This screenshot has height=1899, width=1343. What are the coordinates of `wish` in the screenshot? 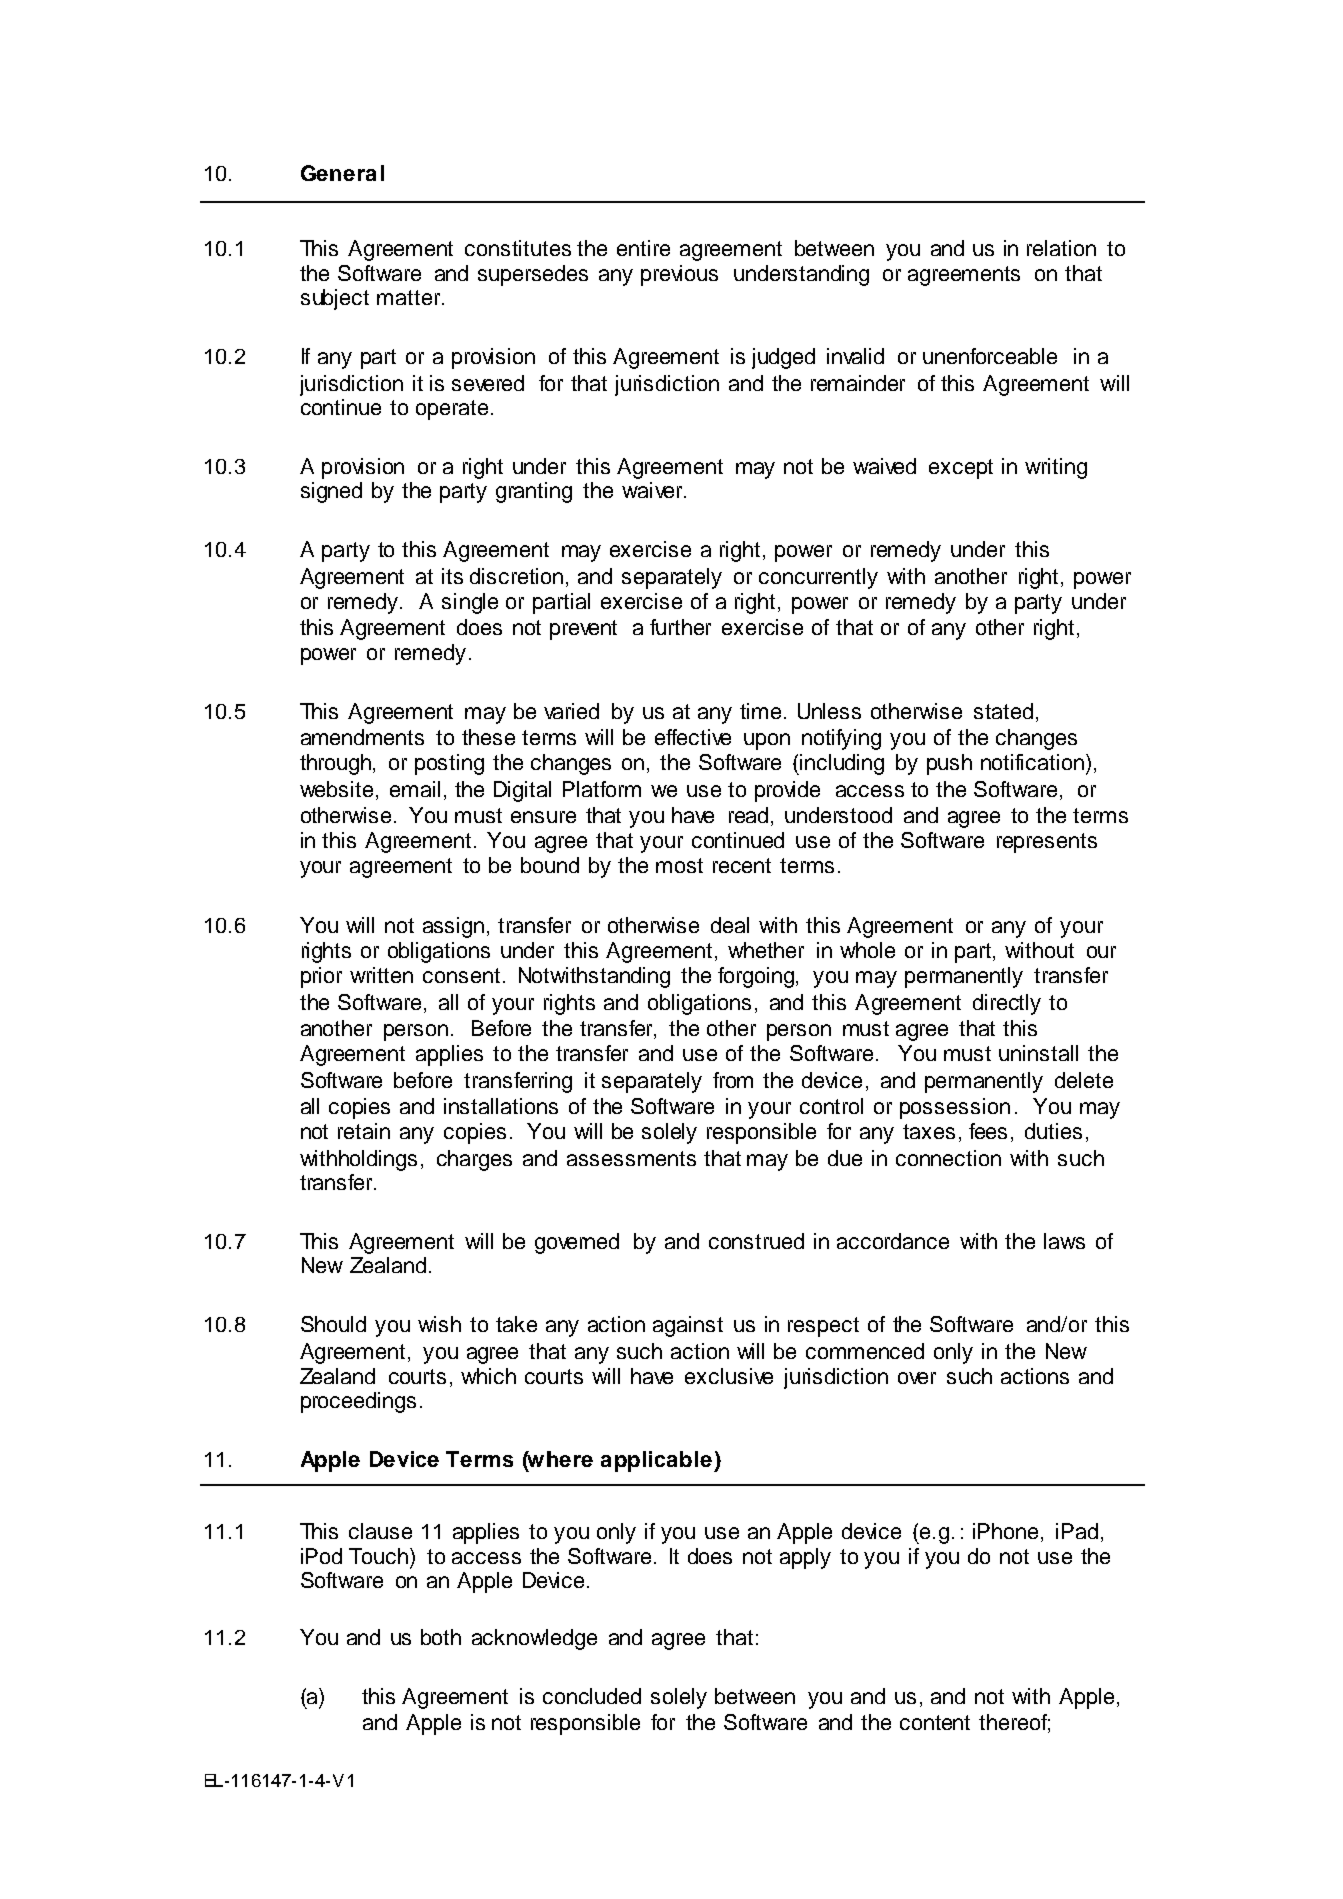 It's located at (439, 1324).
